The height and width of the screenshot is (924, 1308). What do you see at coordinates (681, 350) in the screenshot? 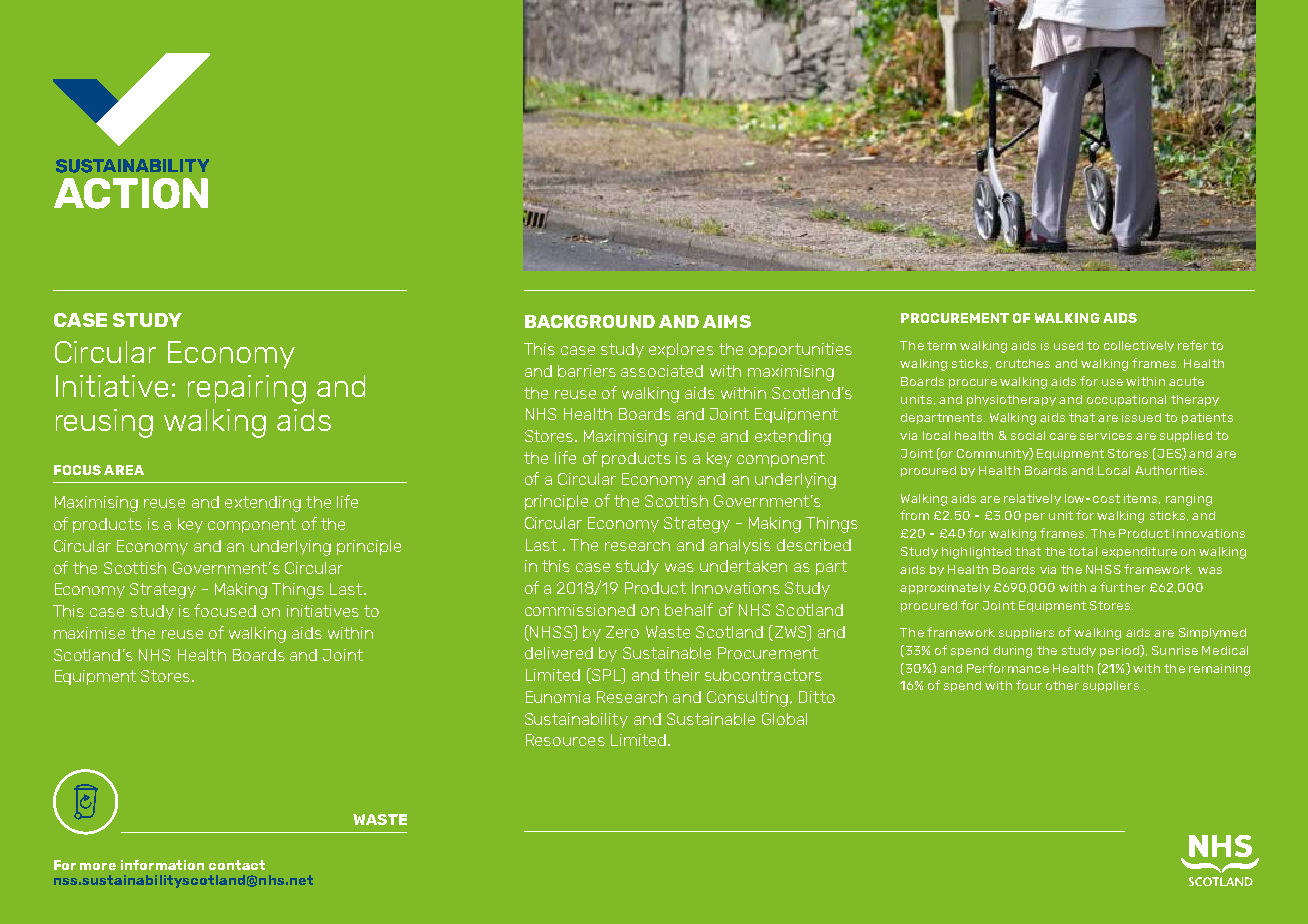
I see `explores` at bounding box center [681, 350].
